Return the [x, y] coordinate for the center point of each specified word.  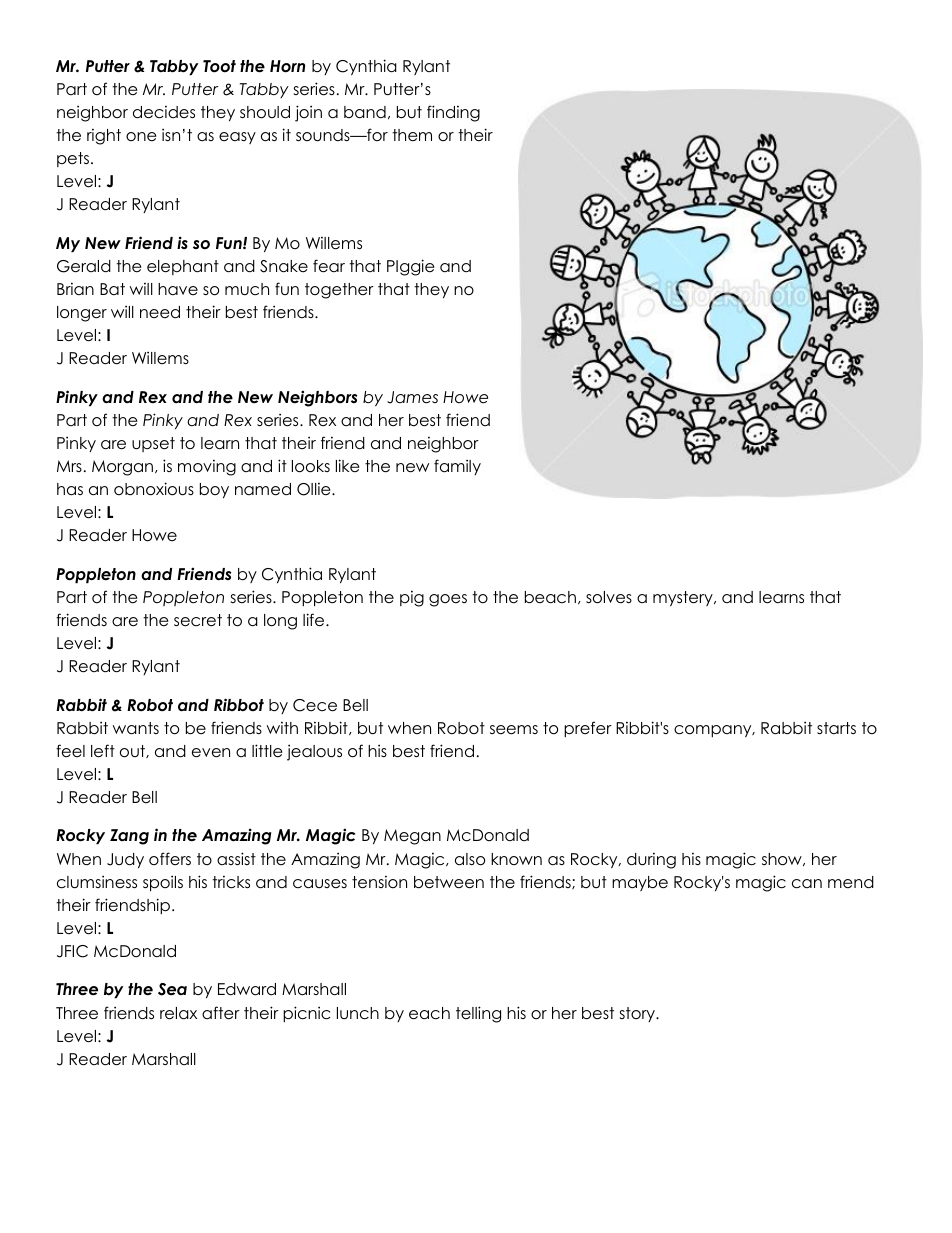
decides [164, 112]
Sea [172, 989]
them [412, 135]
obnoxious [154, 489]
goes [448, 600]
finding [453, 113]
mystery [684, 598]
